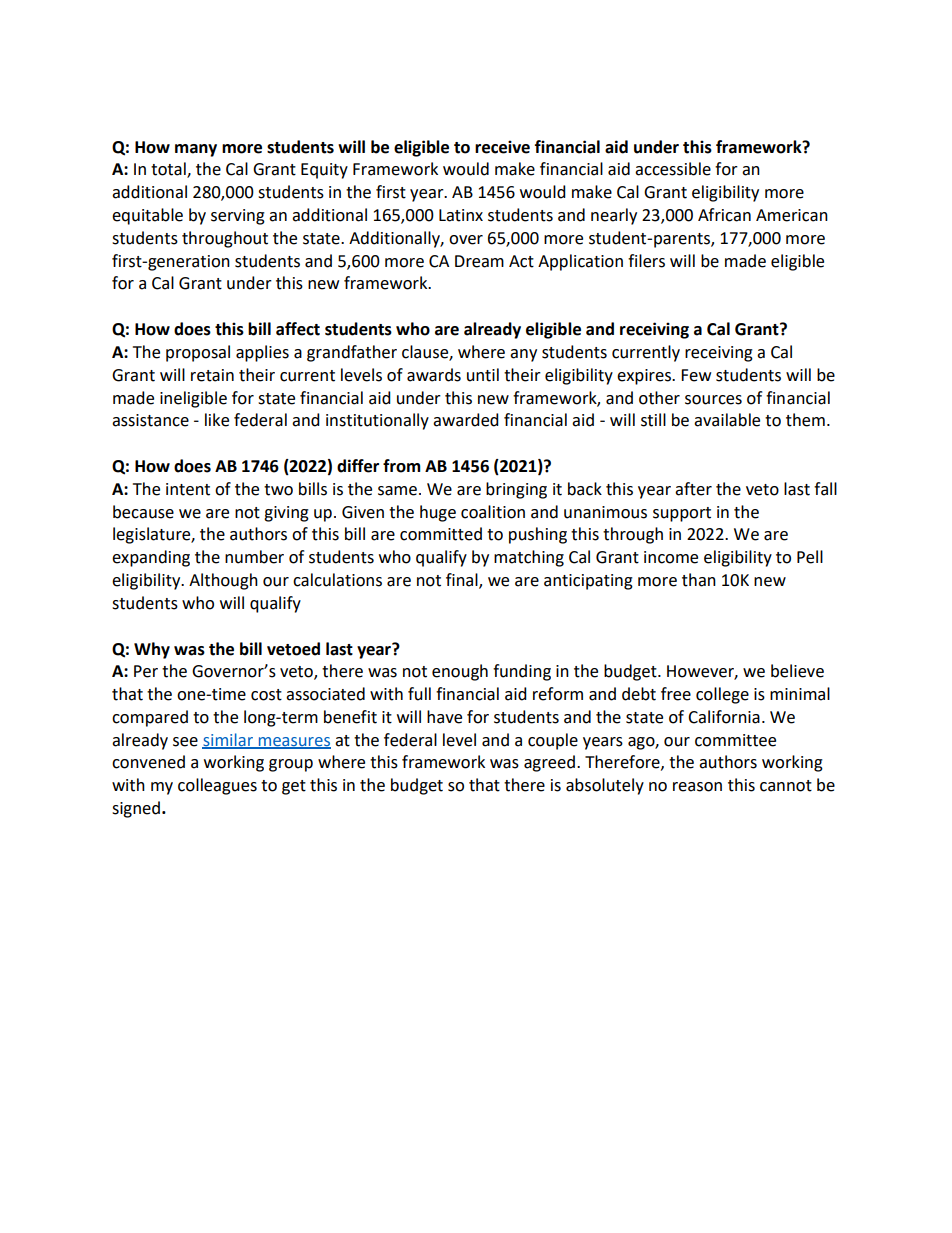 This page has width=952, height=1233. Describe the element at coordinates (188, 489) in the page. I see `intent` at that location.
